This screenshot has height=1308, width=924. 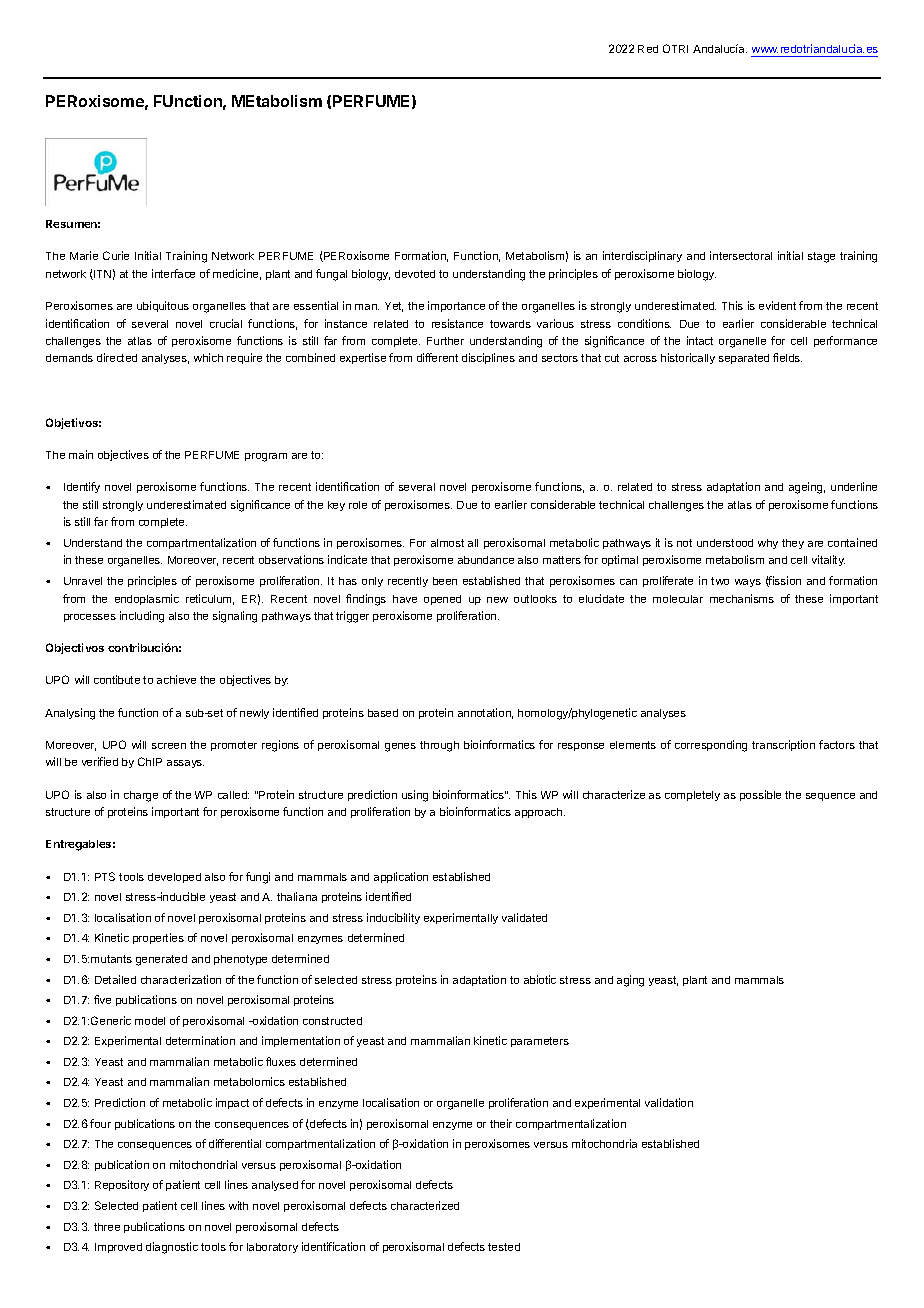 What do you see at coordinates (777, 305) in the screenshot?
I see `evident` at bounding box center [777, 305].
